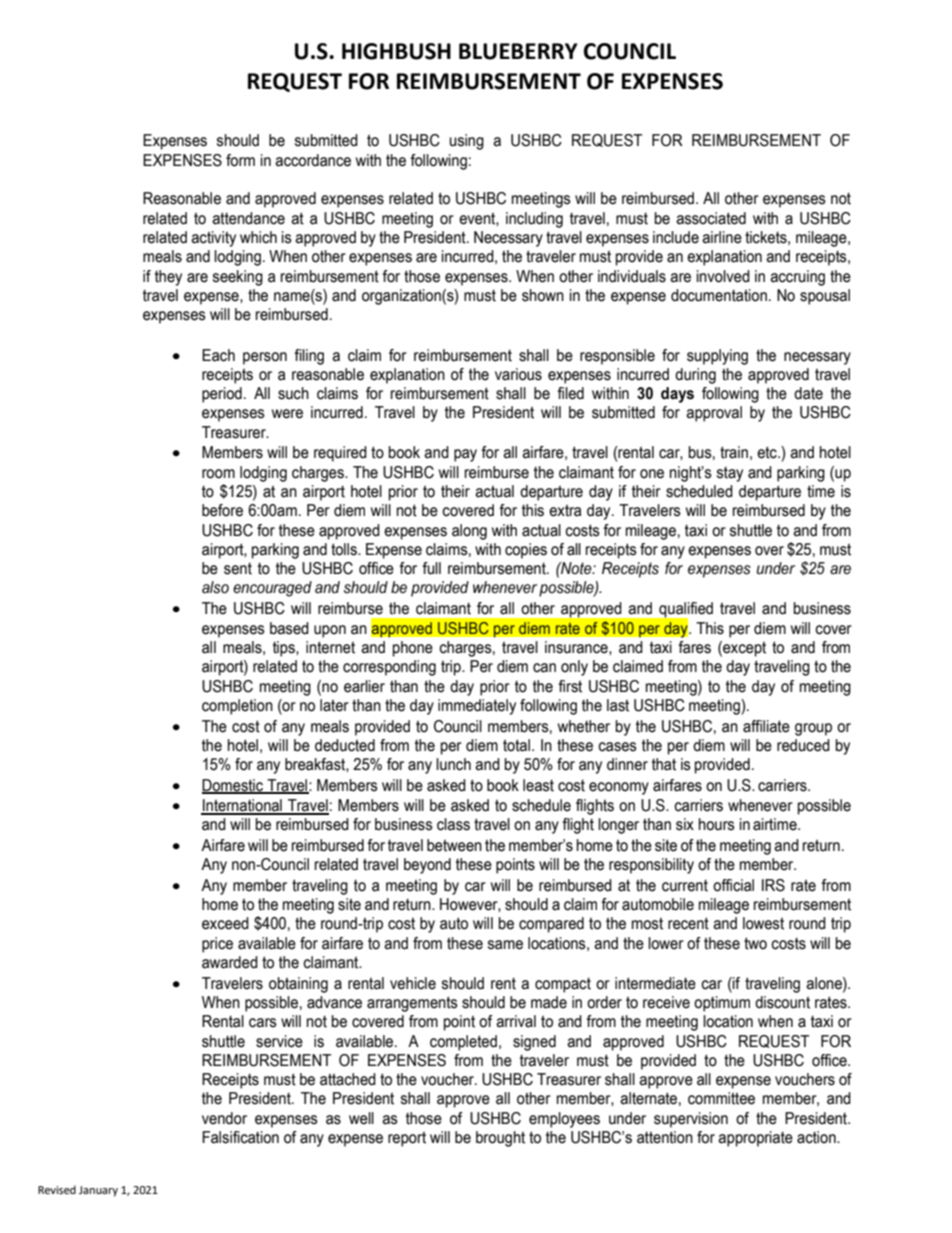 Image resolution: width=952 pixels, height=1233 pixels. Describe the element at coordinates (466, 142) in the screenshot. I see `using` at that location.
